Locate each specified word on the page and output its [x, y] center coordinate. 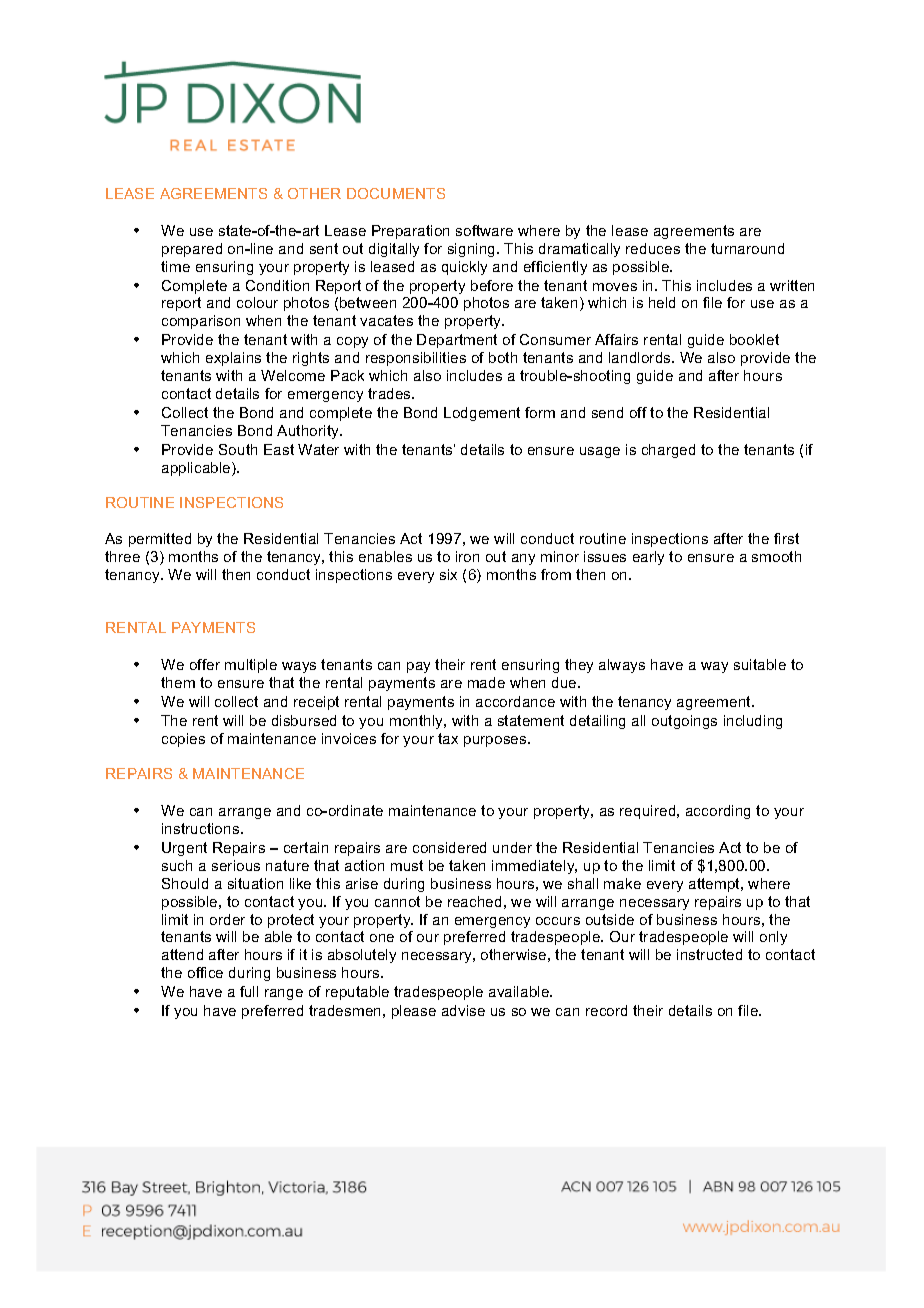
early [648, 558]
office [205, 972]
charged [668, 451]
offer [205, 664]
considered [449, 847]
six [448, 574]
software [484, 230]
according [718, 812]
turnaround [747, 248]
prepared [192, 250]
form [540, 412]
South [238, 449]
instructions [202, 828]
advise [463, 1010]
